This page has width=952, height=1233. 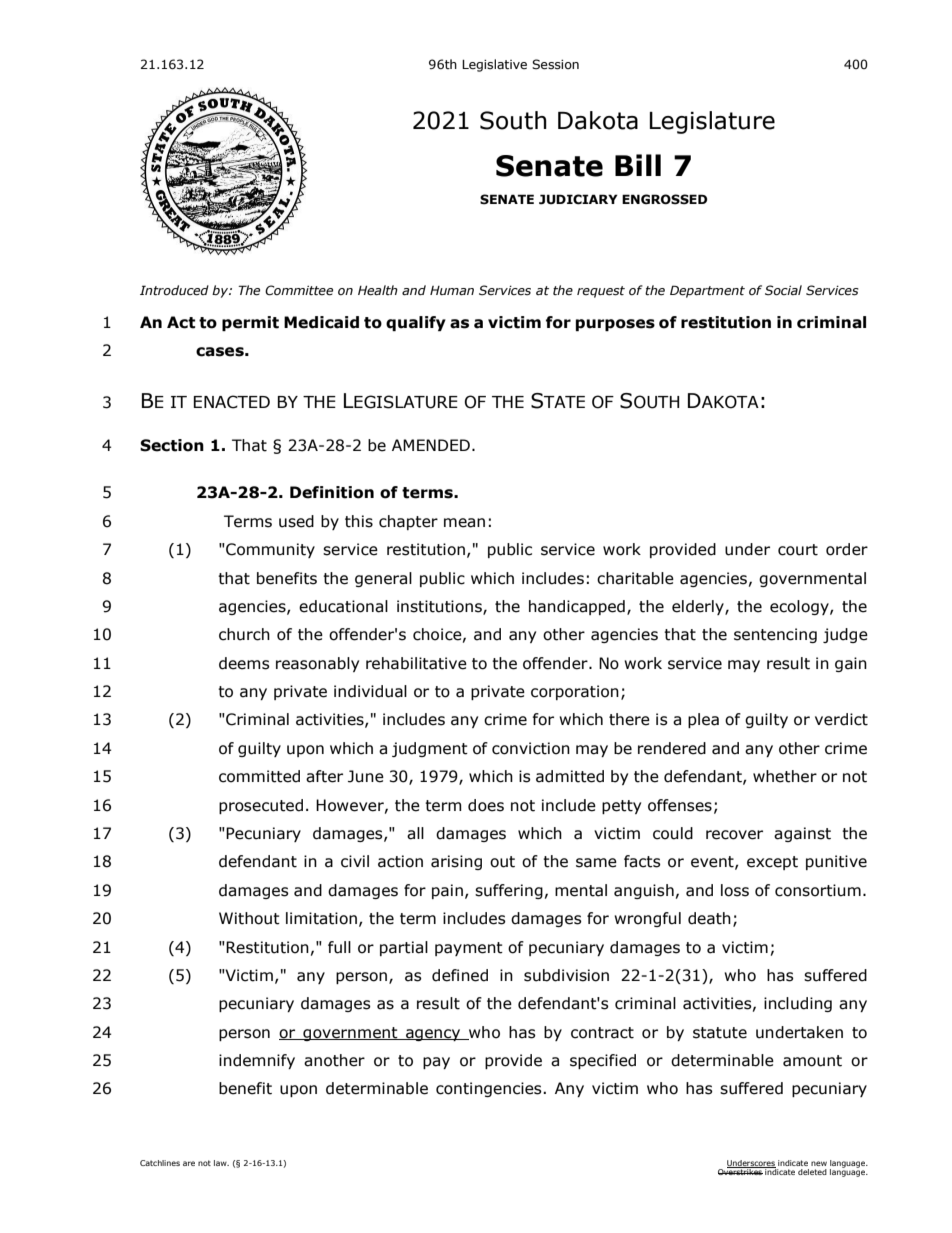 What do you see at coordinates (494, 65) in the page?
I see `Legislative` at bounding box center [494, 65].
